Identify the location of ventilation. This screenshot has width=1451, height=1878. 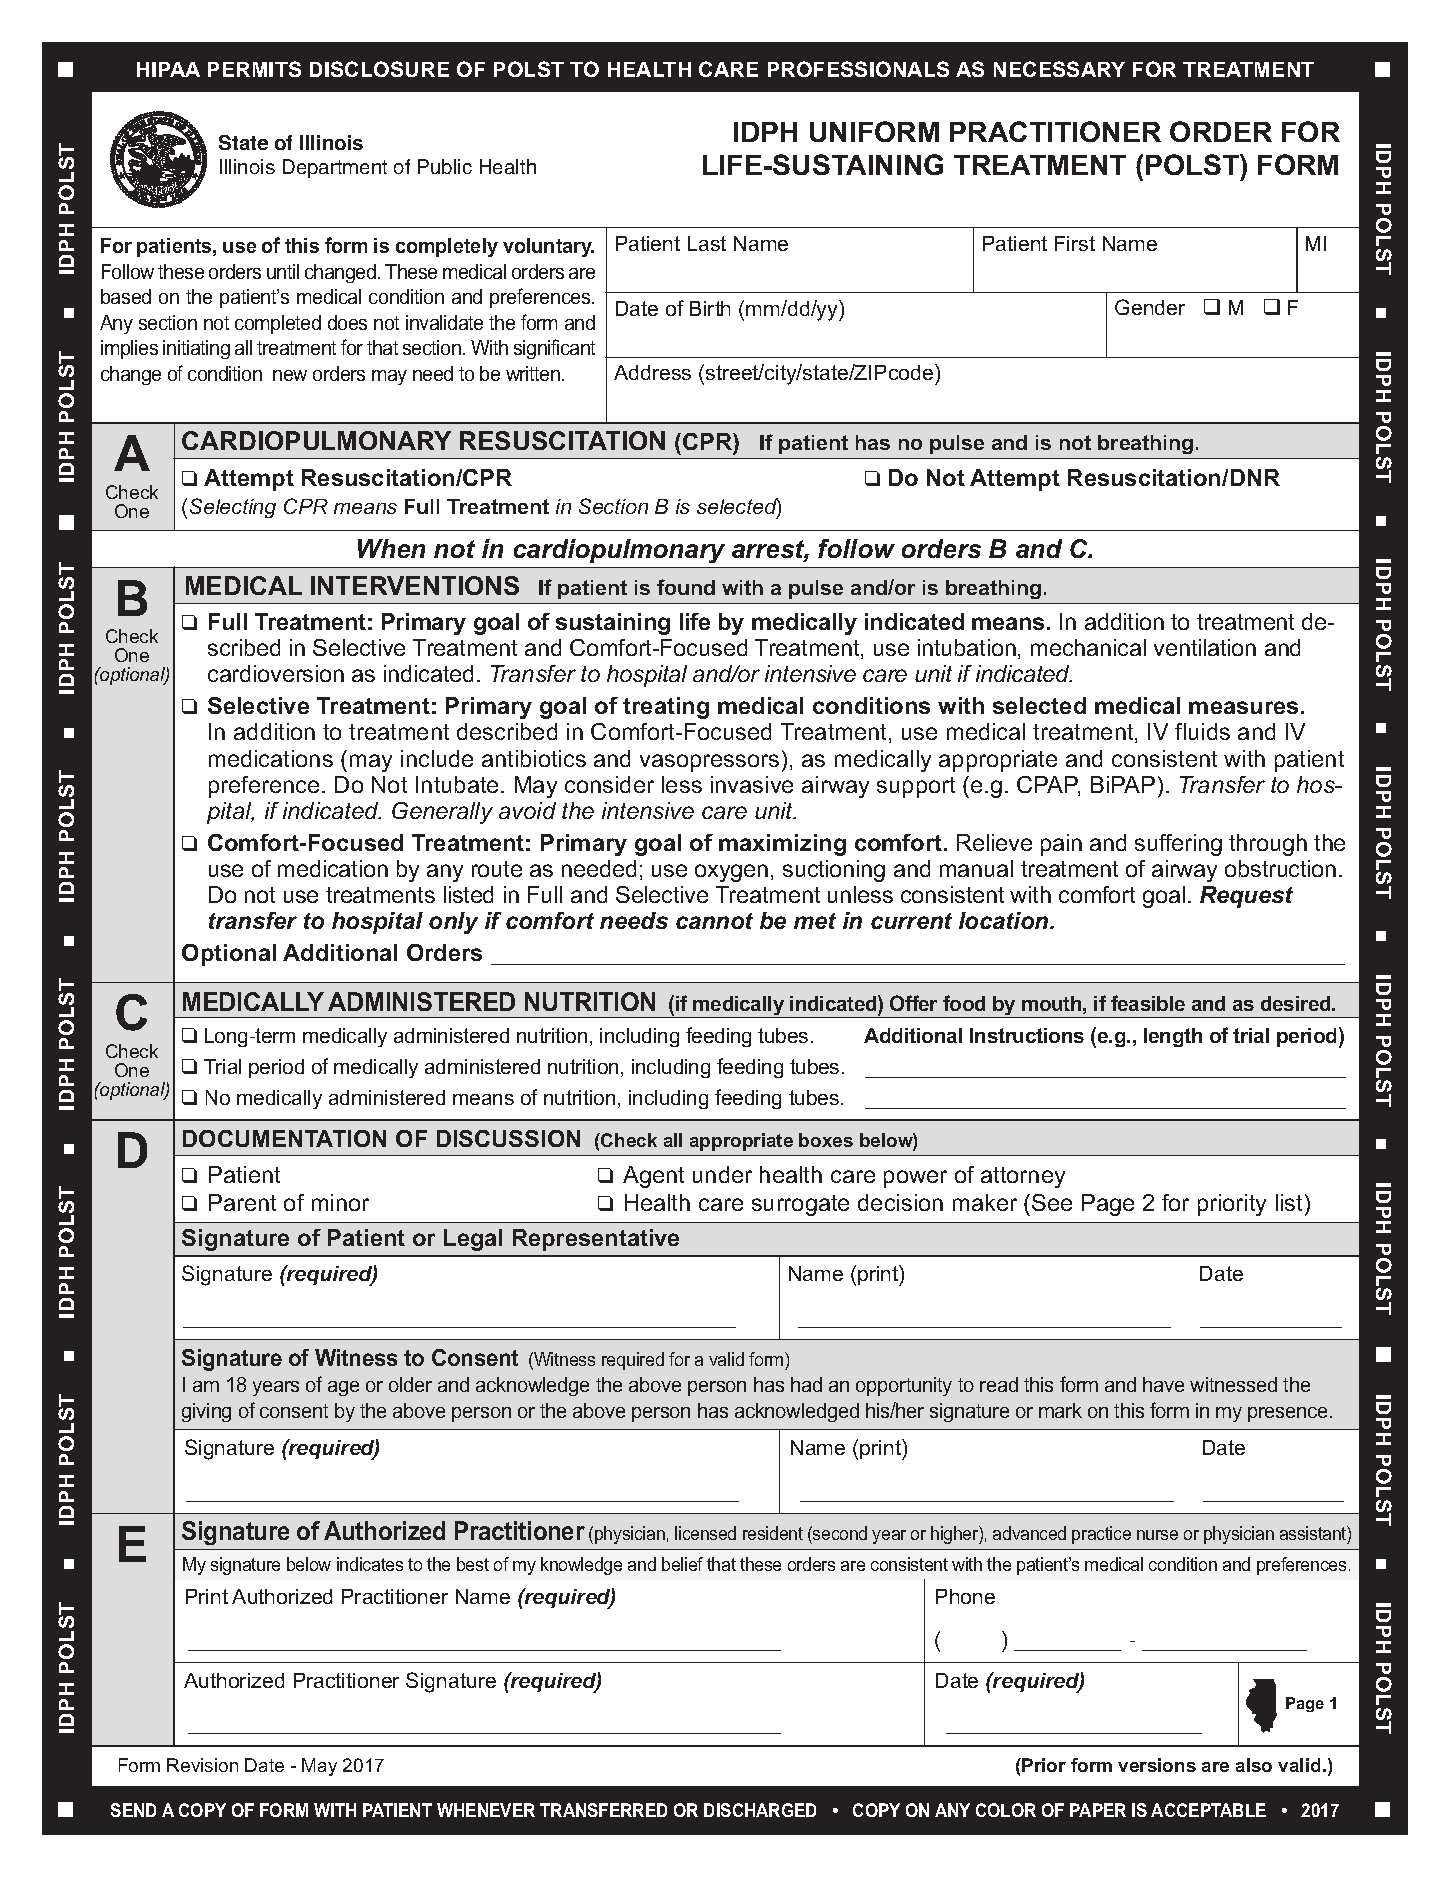
(1205, 647).
